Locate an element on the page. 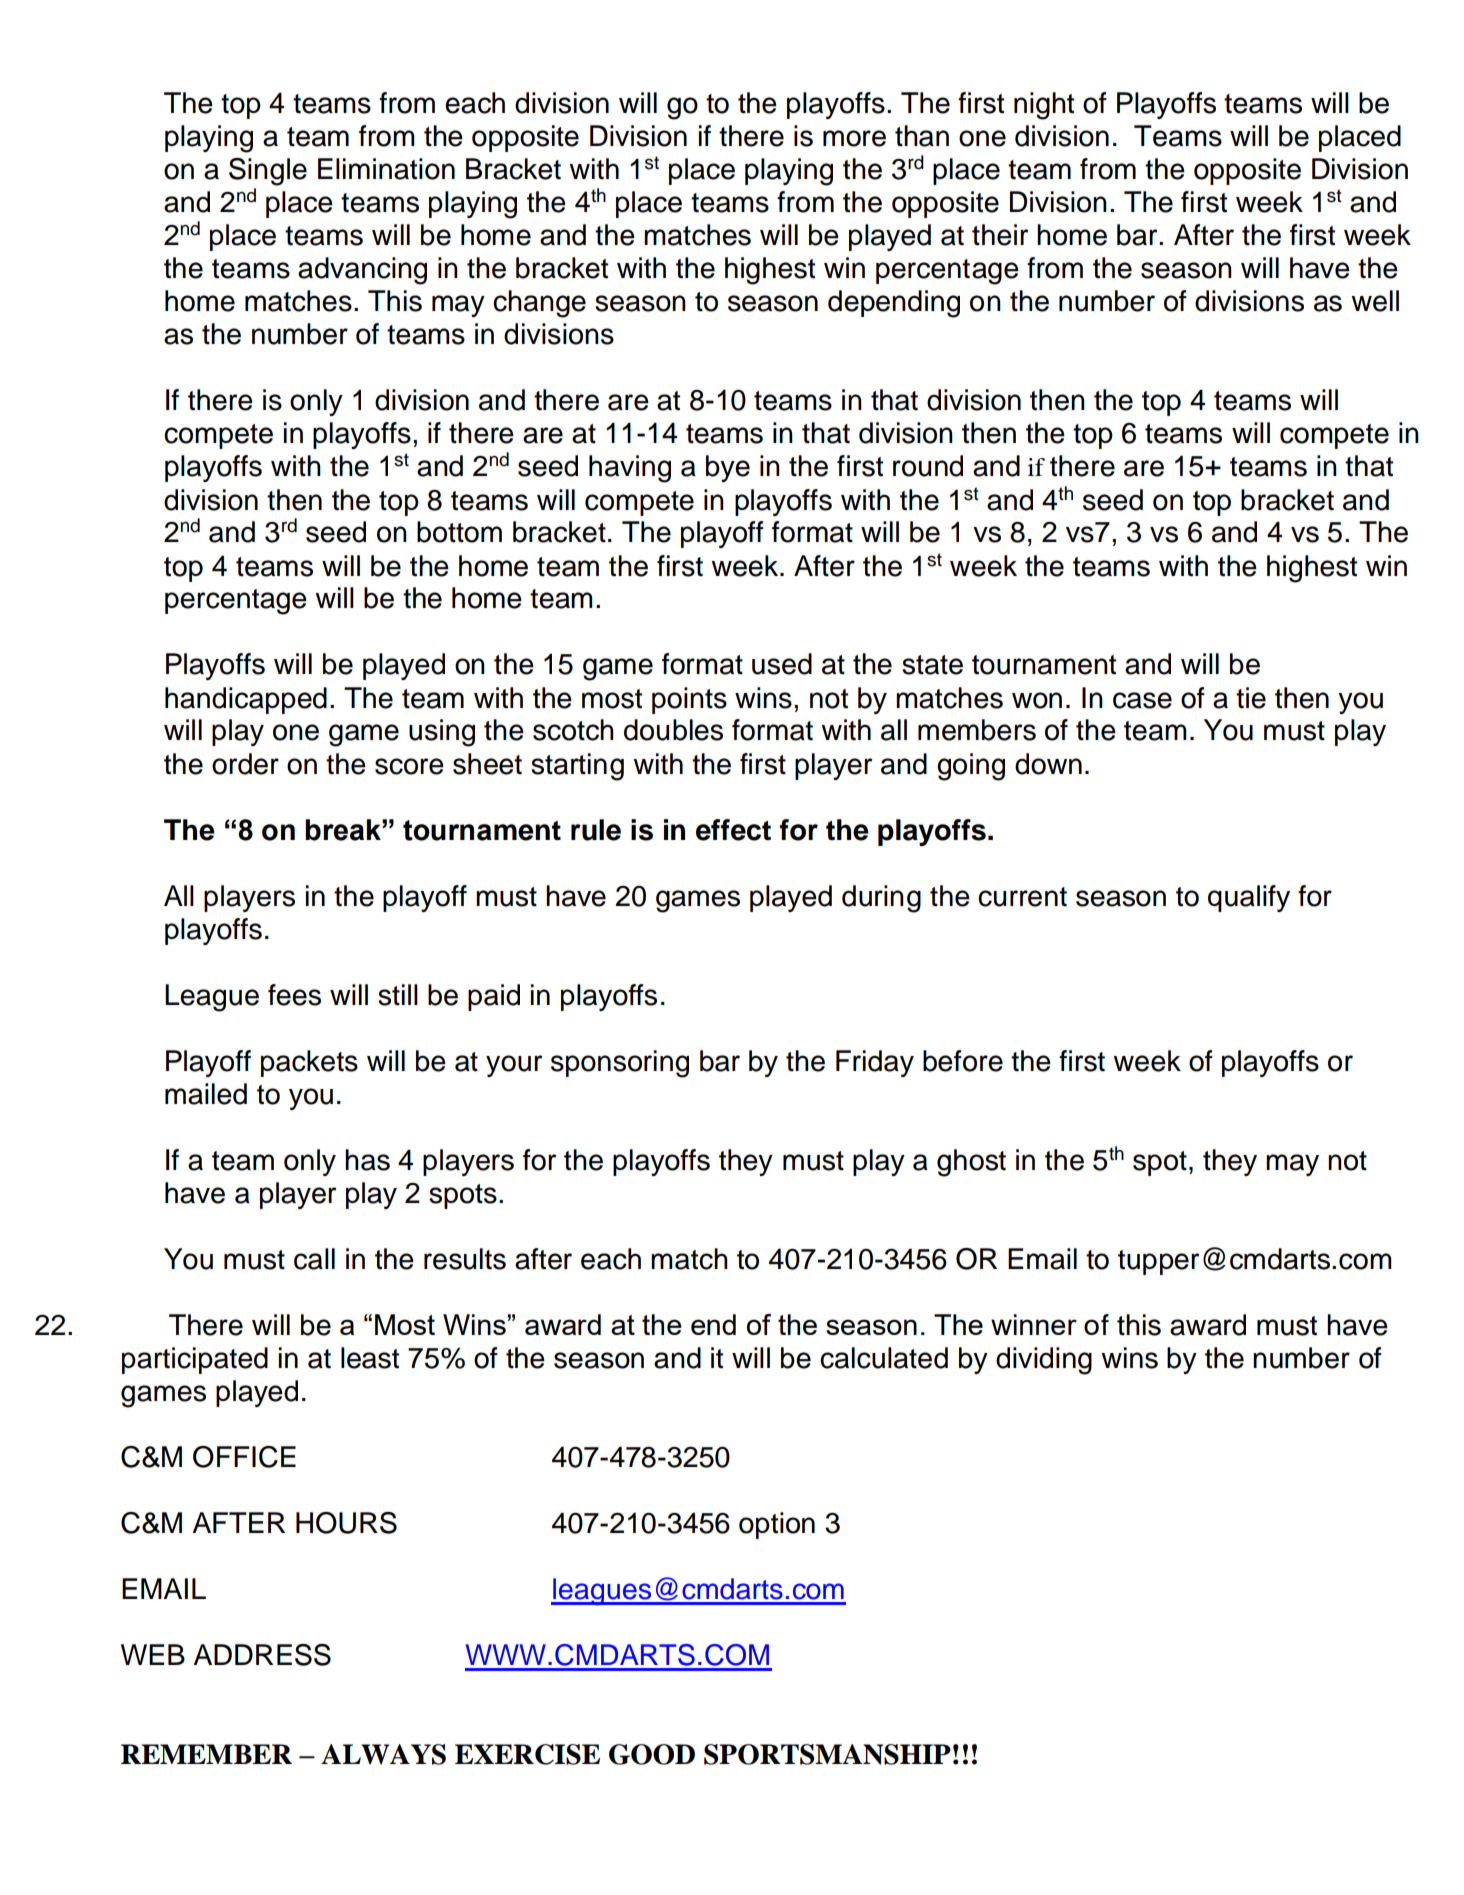 The image size is (1464, 1895). more is located at coordinates (854, 138).
